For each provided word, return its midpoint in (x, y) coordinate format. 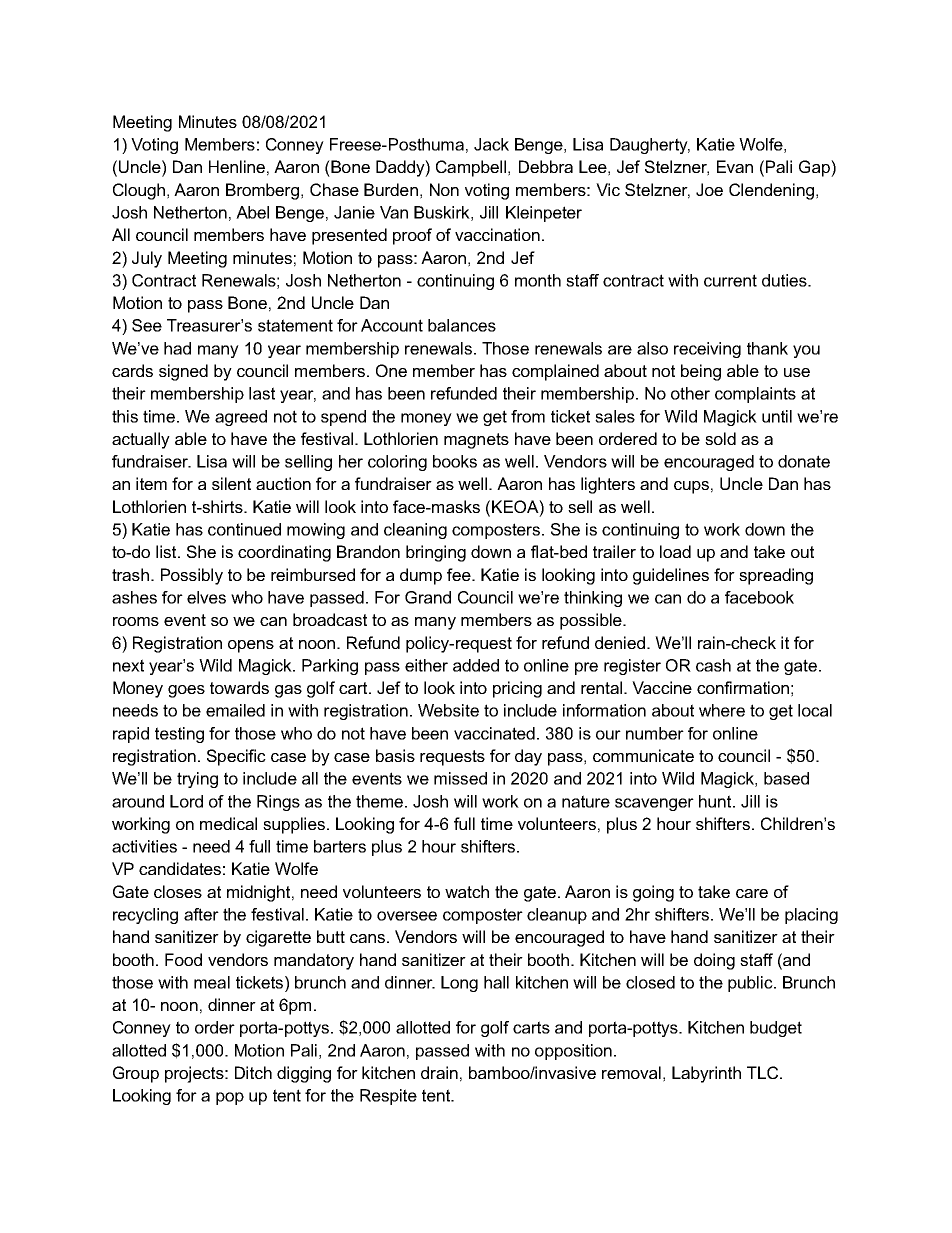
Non (444, 189)
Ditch (253, 1072)
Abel (252, 212)
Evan (735, 166)
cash (713, 665)
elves (206, 597)
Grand (428, 597)
